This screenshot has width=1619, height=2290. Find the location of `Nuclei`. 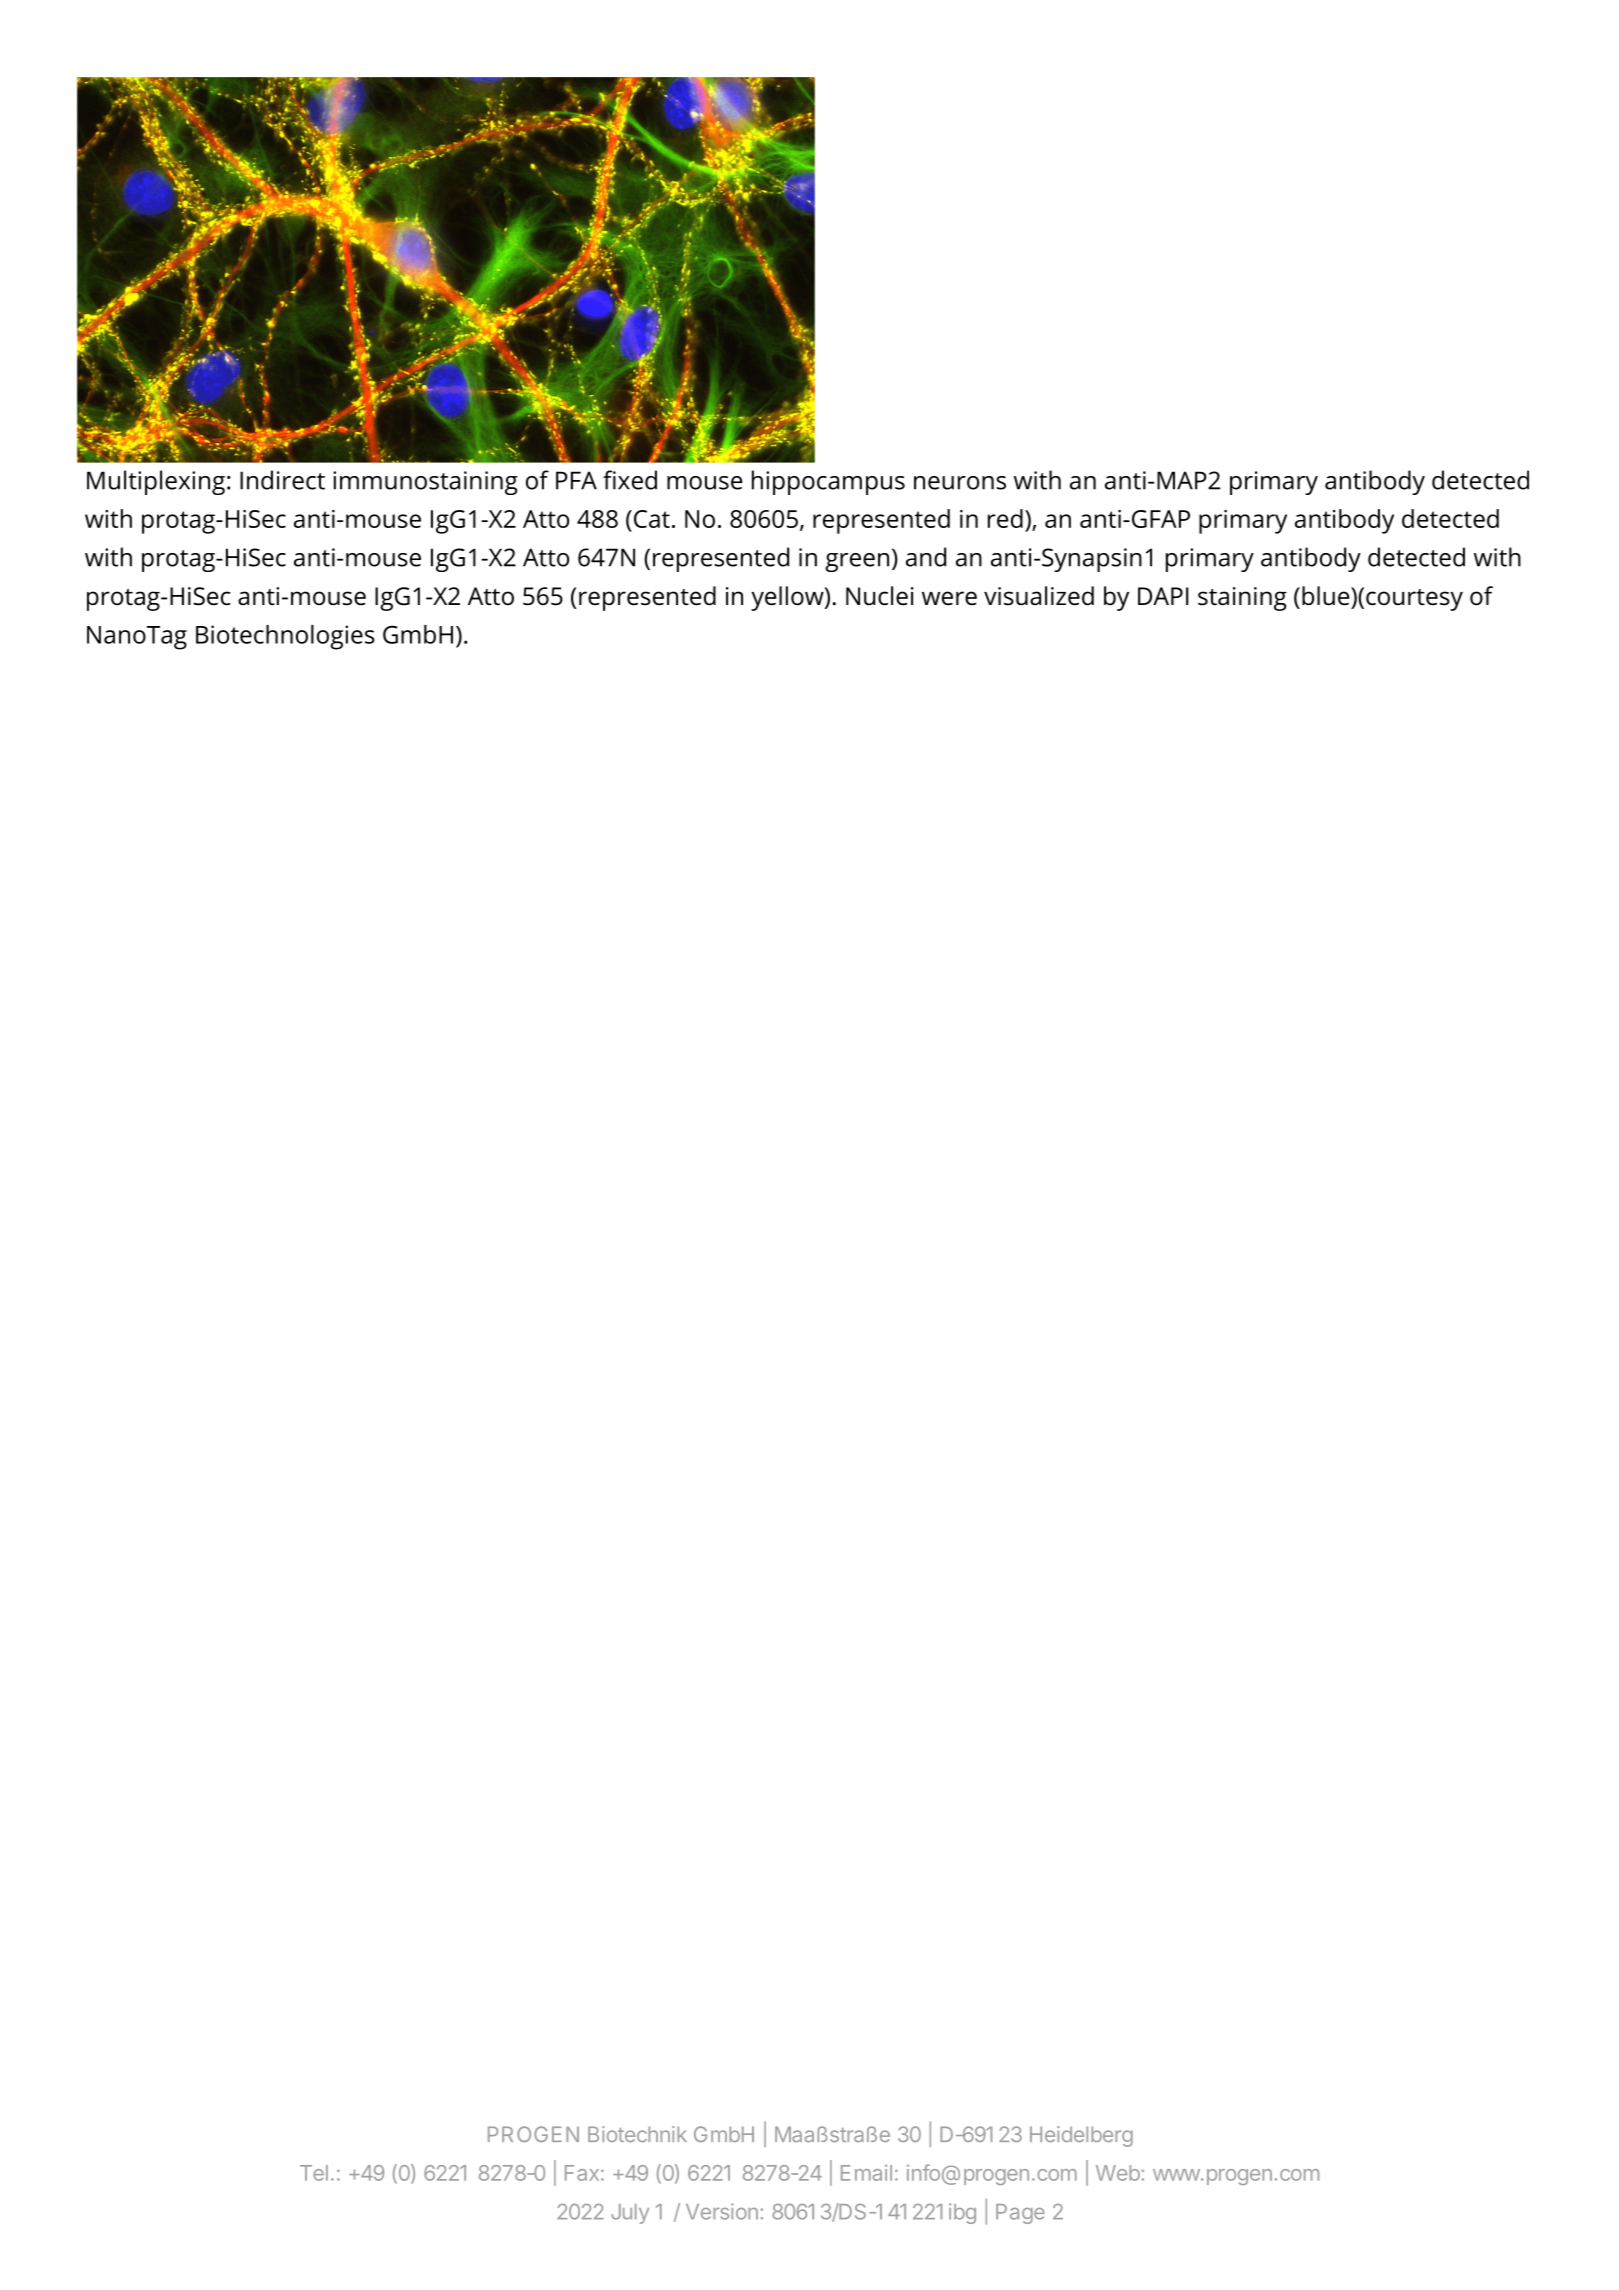

Nuclei is located at coordinates (880, 596).
